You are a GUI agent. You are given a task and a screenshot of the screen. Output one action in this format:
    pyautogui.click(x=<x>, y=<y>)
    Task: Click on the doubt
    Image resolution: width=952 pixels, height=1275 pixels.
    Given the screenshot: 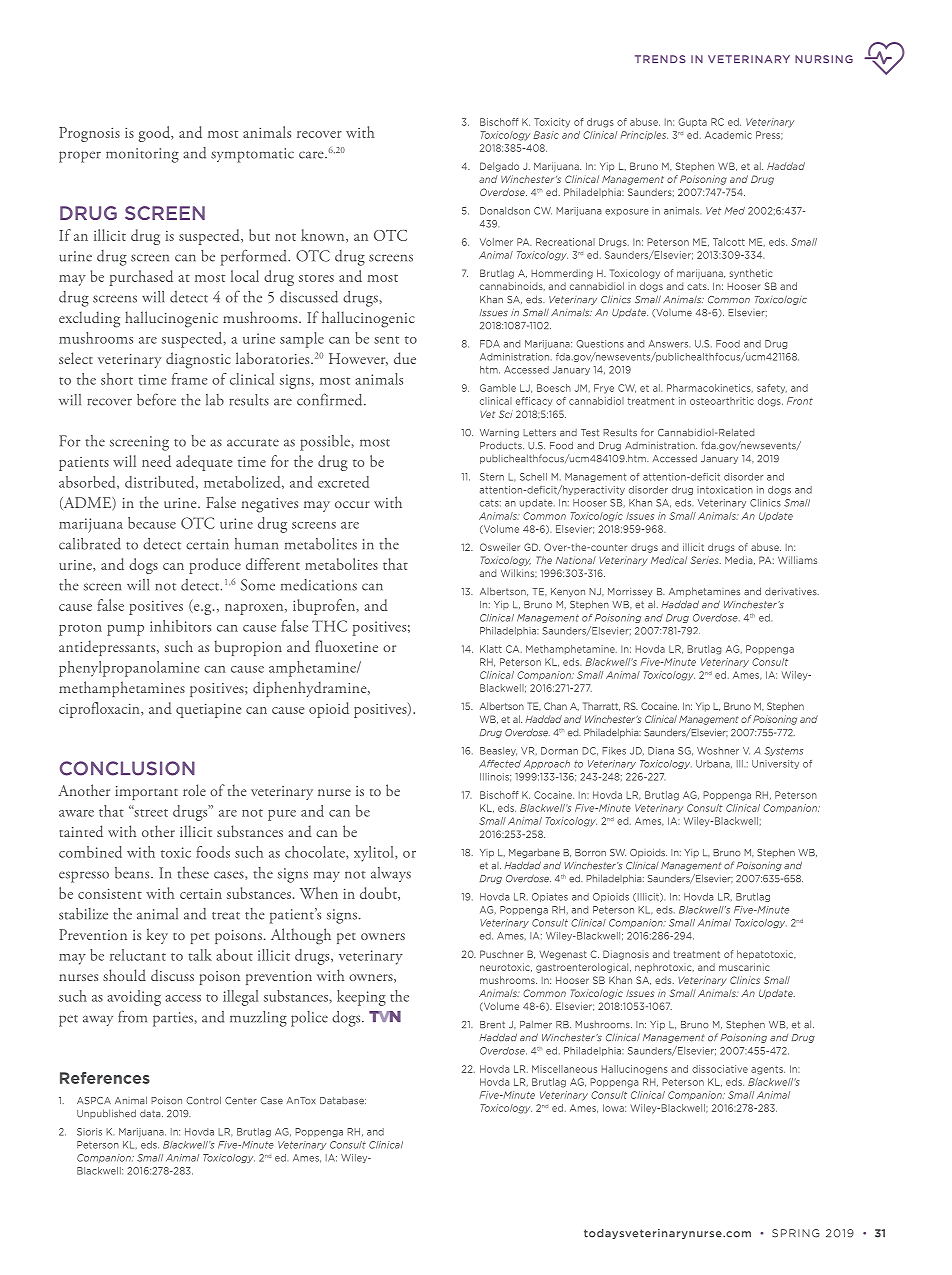 What is the action you would take?
    pyautogui.click(x=379, y=894)
